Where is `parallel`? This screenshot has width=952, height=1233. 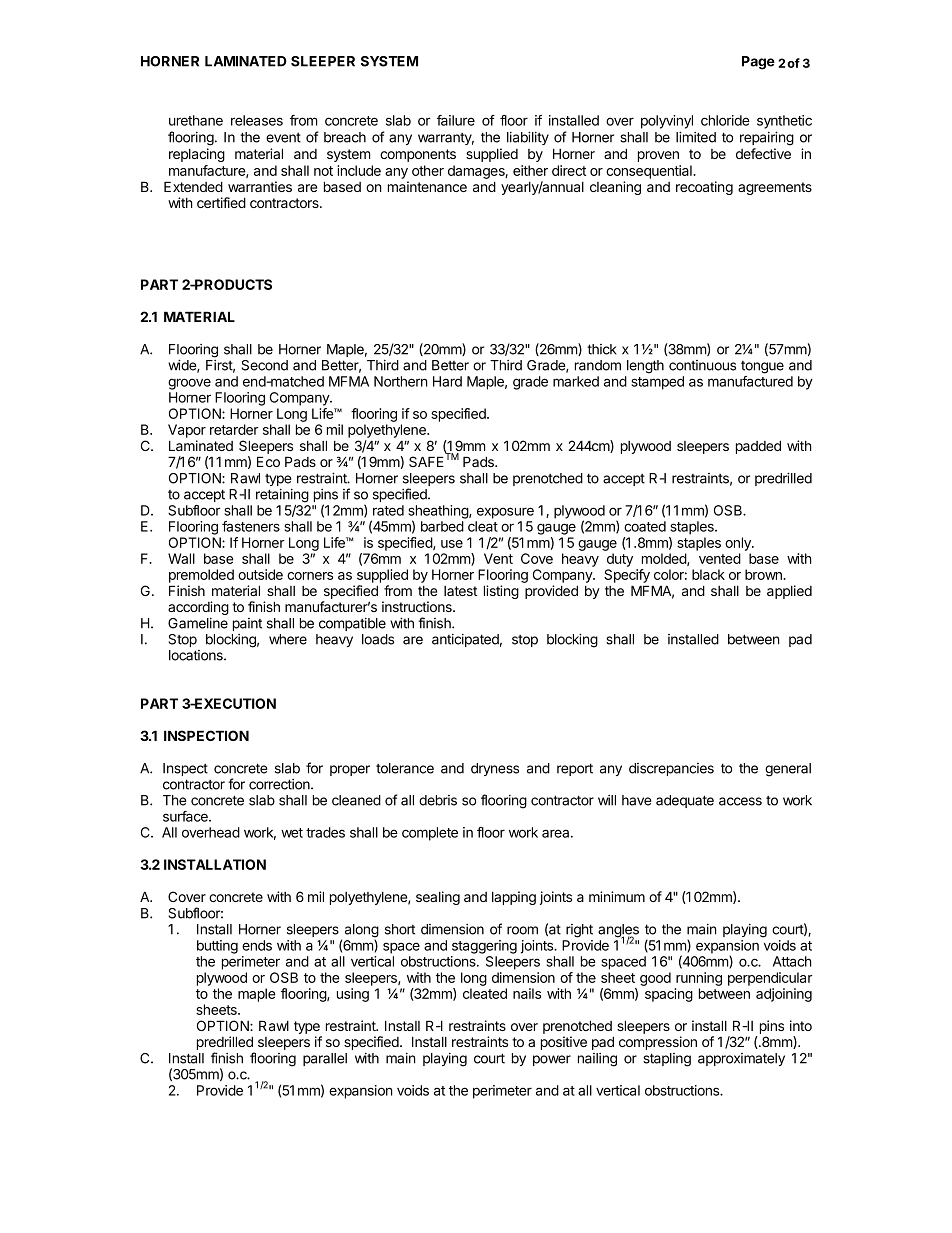
parallel is located at coordinates (325, 1059).
